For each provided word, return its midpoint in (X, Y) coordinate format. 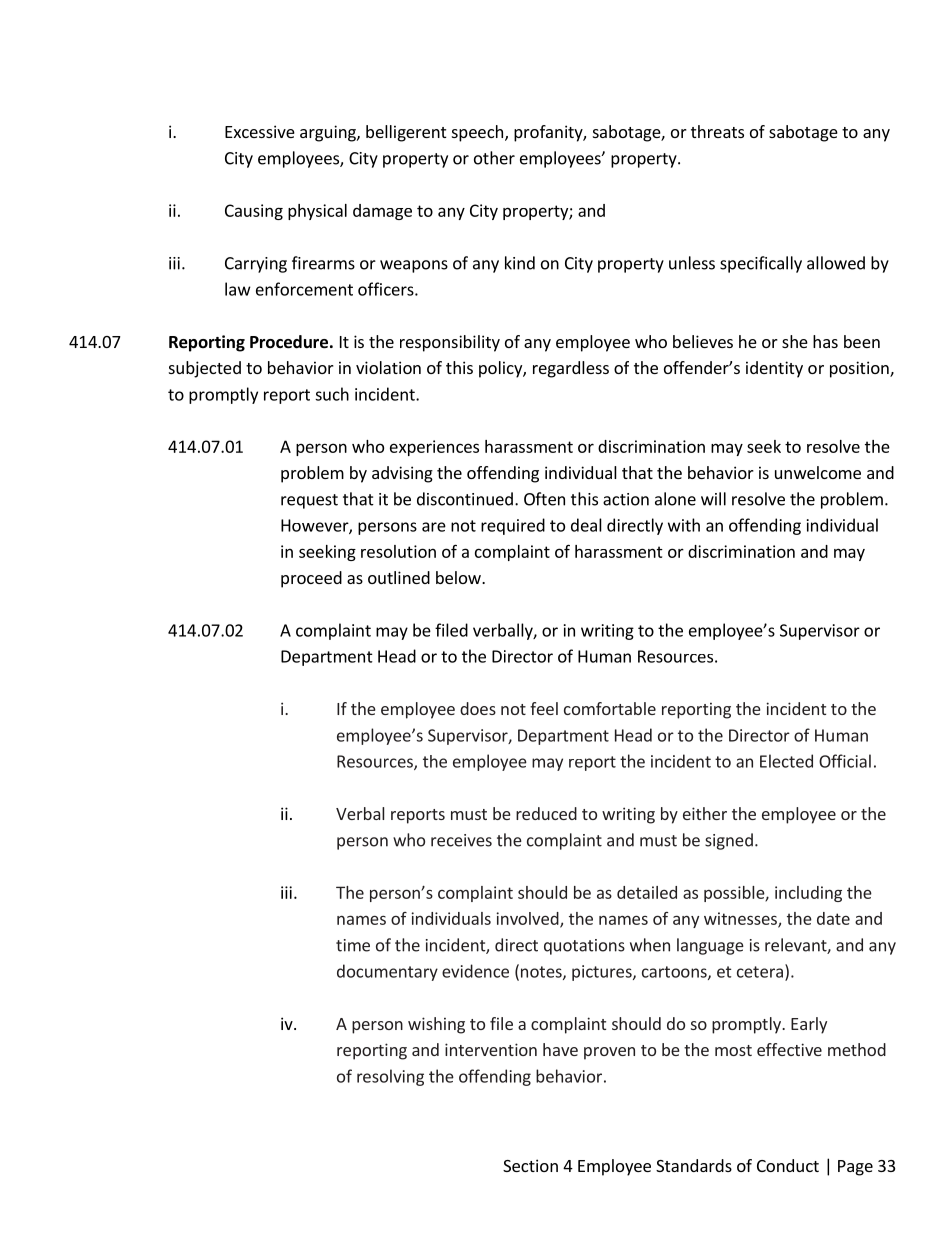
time (353, 945)
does (478, 708)
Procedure (289, 342)
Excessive (260, 131)
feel (544, 708)
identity (774, 369)
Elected (786, 761)
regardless (571, 369)
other (494, 158)
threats (717, 131)
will (713, 499)
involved (528, 919)
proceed (311, 579)
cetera (760, 972)
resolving (390, 1077)
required (513, 526)
